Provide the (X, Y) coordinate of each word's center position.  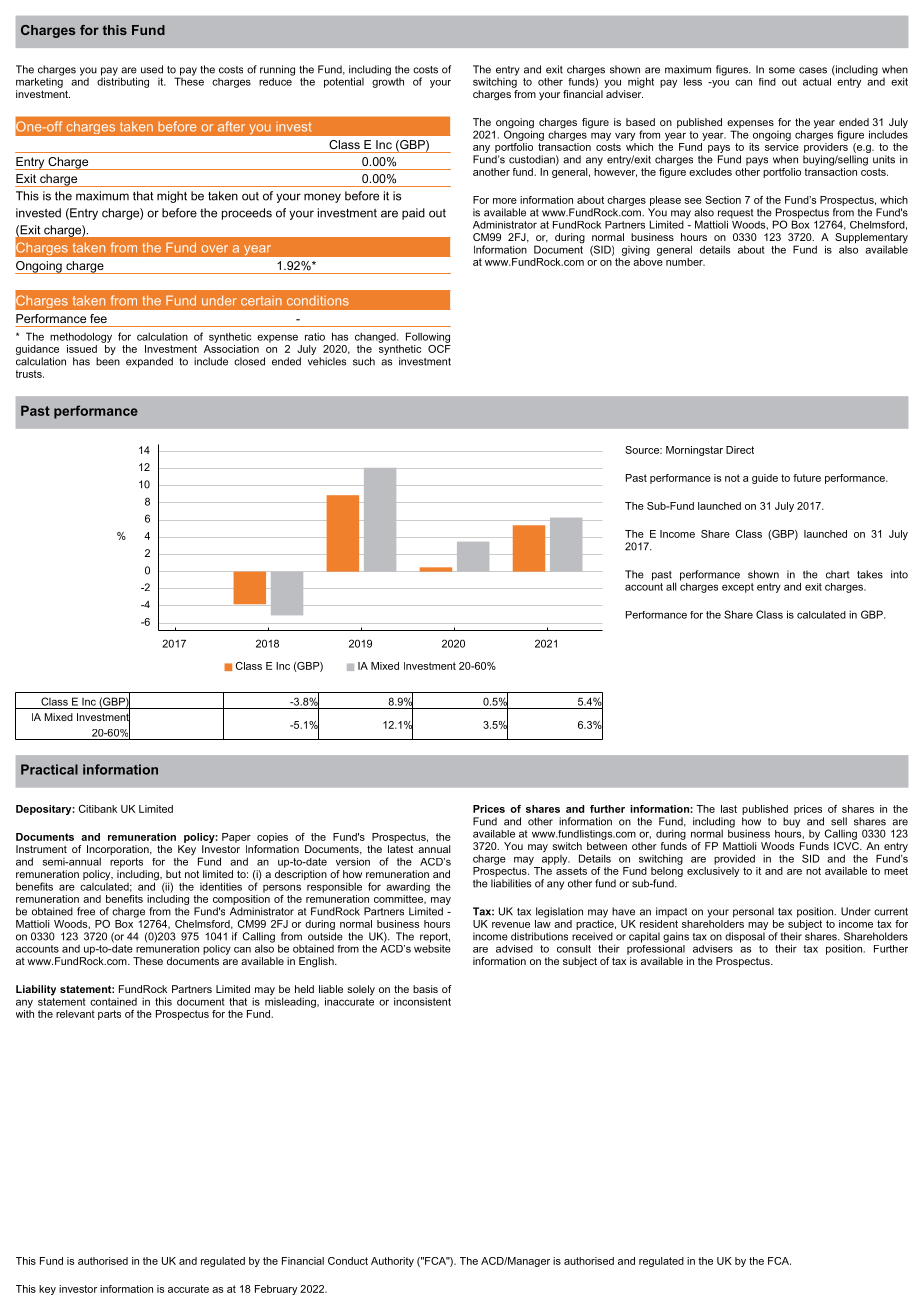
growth (388, 81)
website (432, 947)
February (276, 1290)
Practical (49, 769)
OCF (439, 347)
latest (400, 849)
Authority (392, 1262)
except (738, 588)
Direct (740, 450)
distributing (123, 81)
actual (817, 82)
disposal (745, 937)
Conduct (348, 1261)
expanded (149, 362)
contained (113, 1002)
